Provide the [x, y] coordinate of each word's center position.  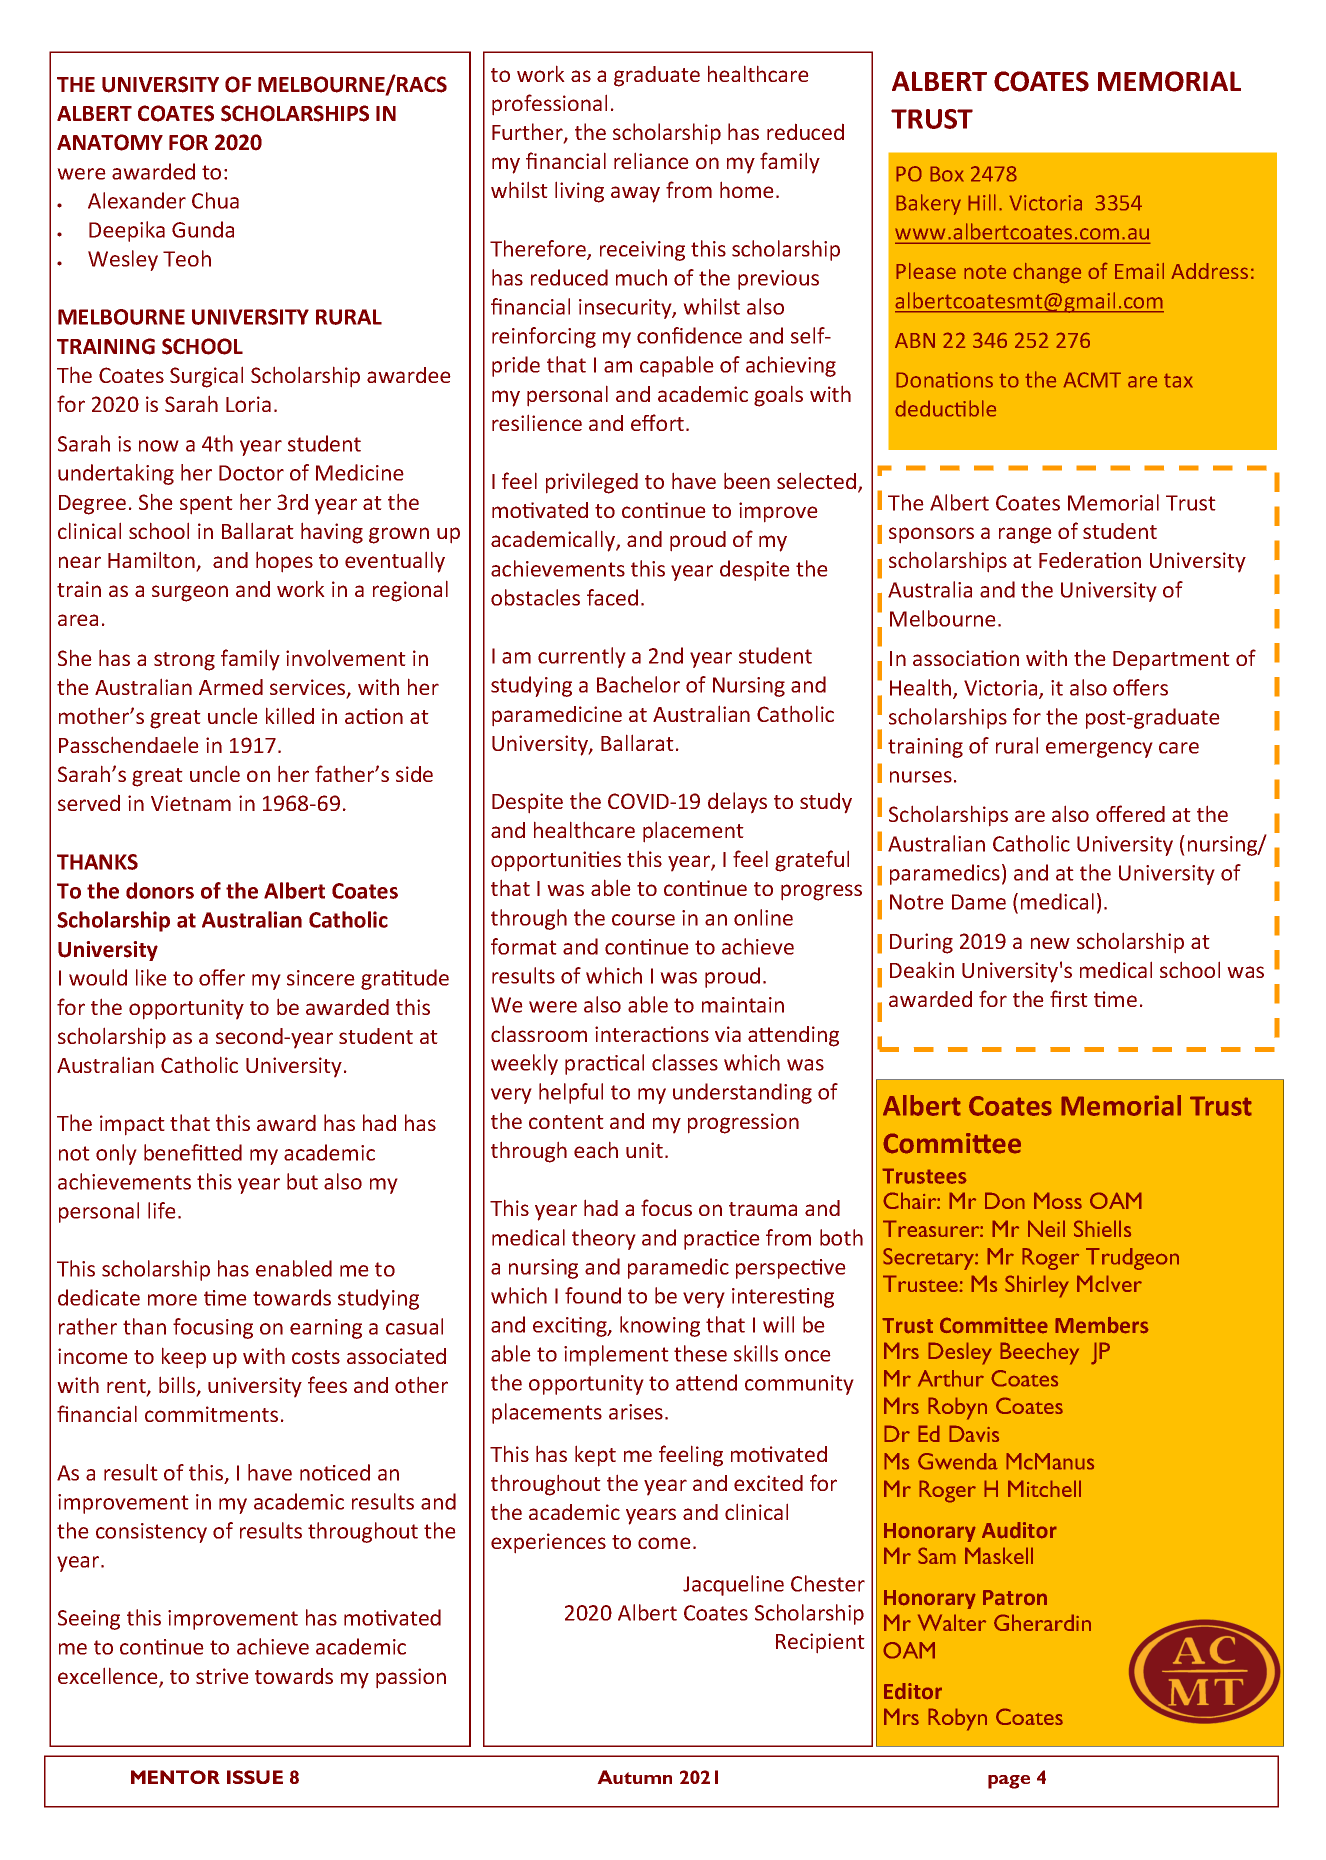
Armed [231, 687]
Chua [215, 200]
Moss [1058, 1200]
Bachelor [638, 684]
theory [604, 1239]
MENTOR [175, 1777]
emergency [1099, 750]
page [1009, 1782]
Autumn [634, 1777]
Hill [982, 202]
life [162, 1210]
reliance [651, 160]
